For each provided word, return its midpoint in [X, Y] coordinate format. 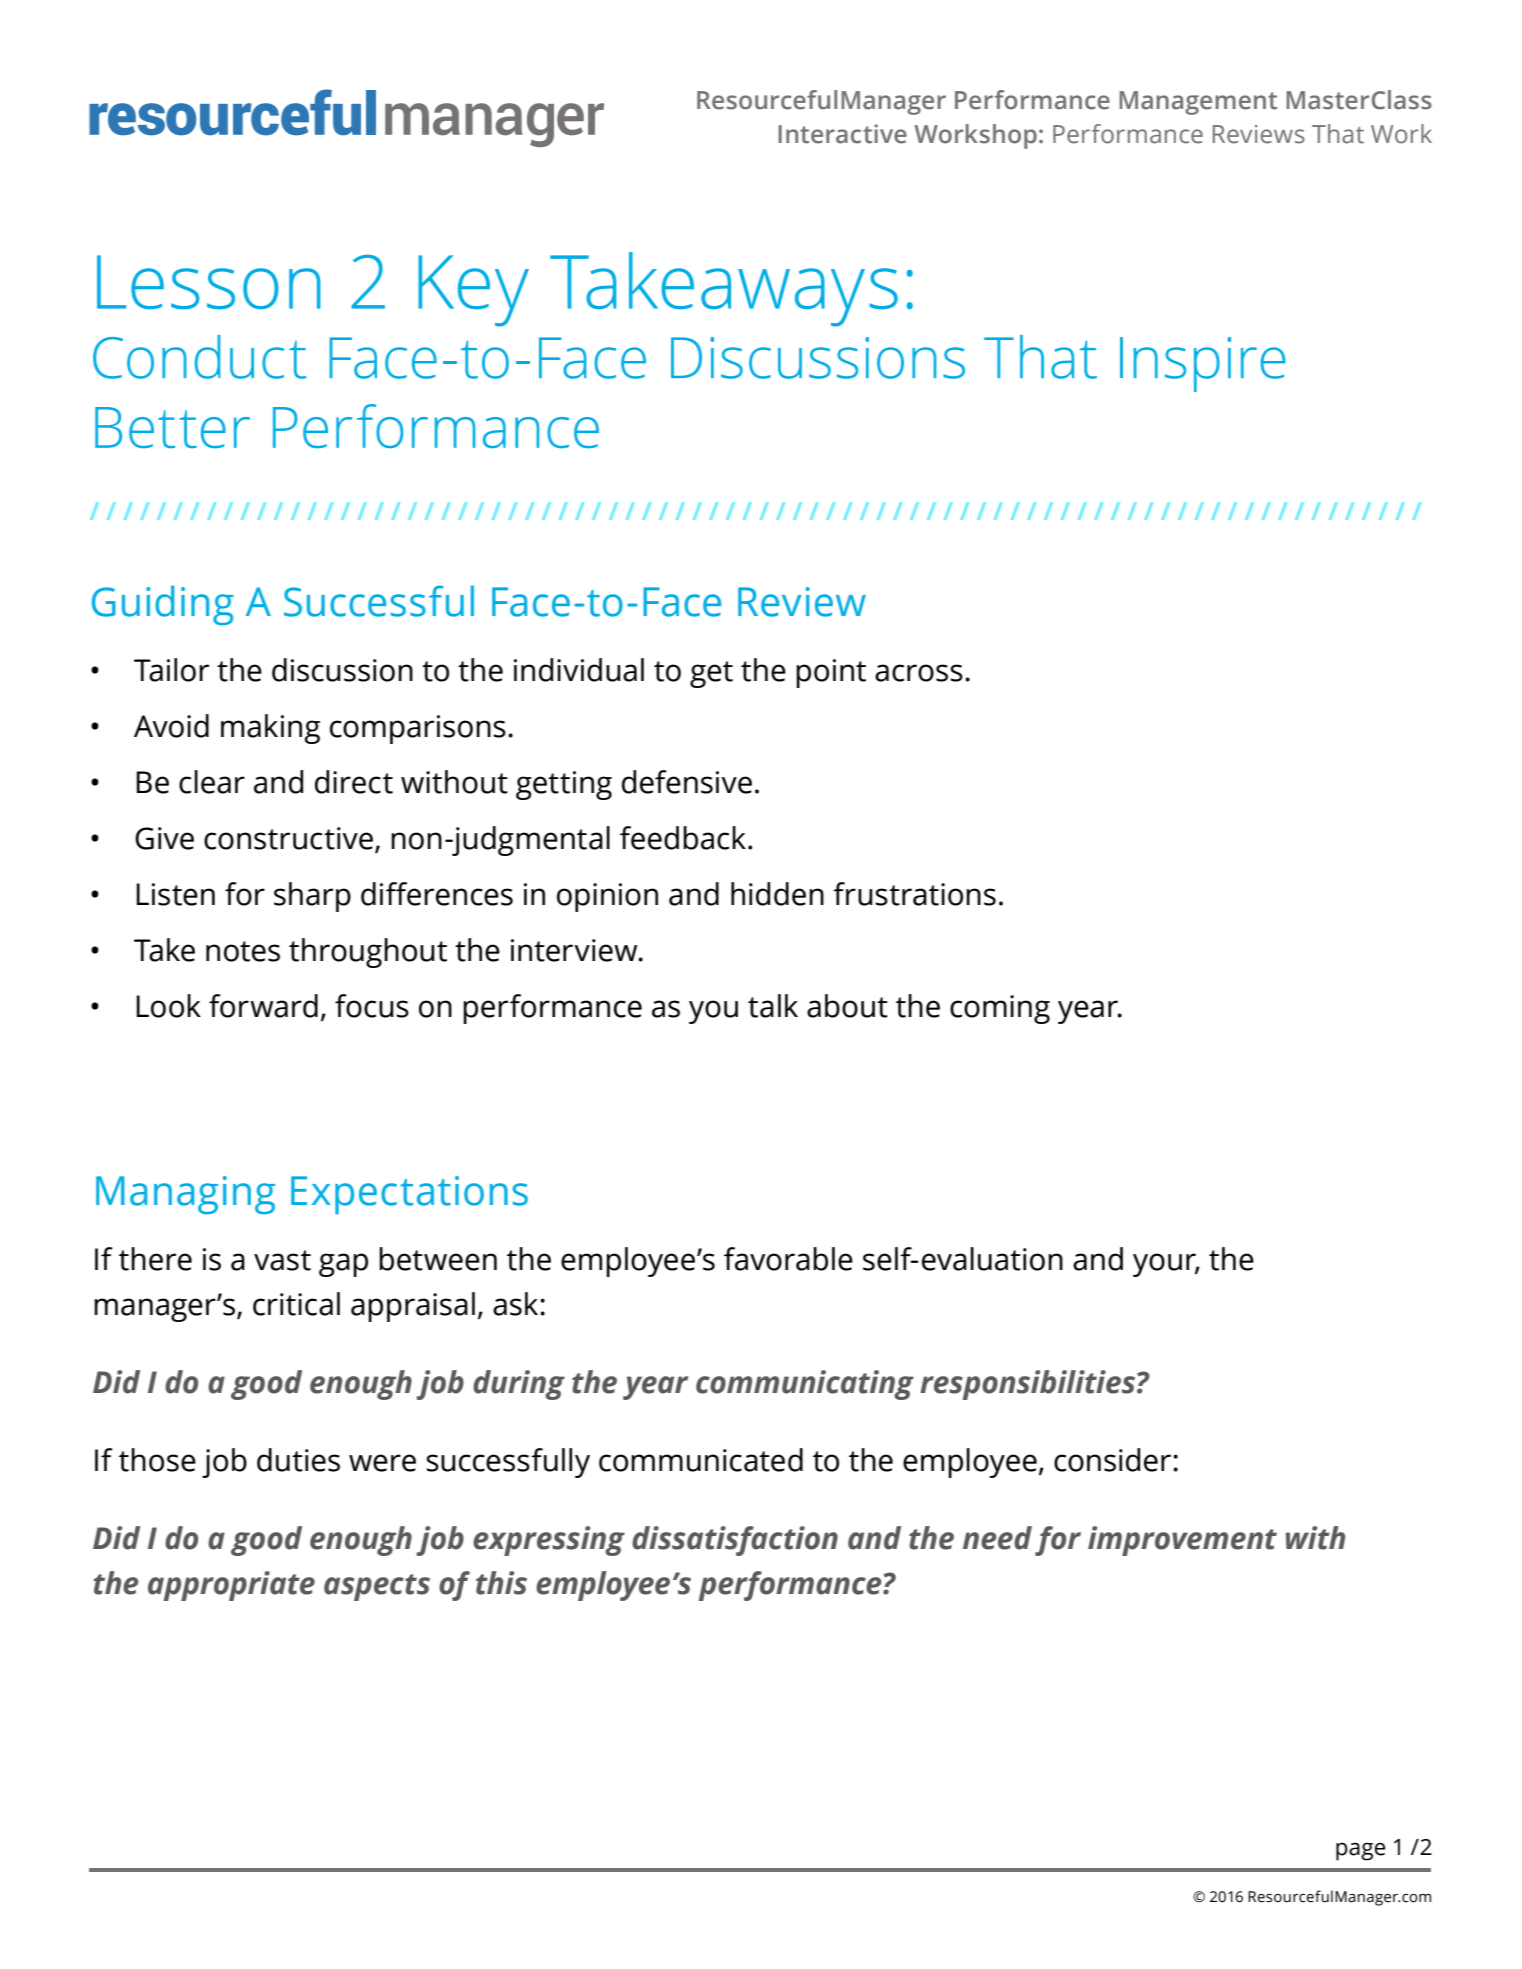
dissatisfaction [735, 1541]
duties [298, 1460]
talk [773, 1006]
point [831, 673]
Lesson [209, 282]
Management [1198, 103]
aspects [377, 1587]
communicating [805, 1385]
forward [263, 1006]
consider [1112, 1460]
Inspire [1202, 364]
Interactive [842, 134]
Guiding [163, 605]
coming [1000, 1009]
